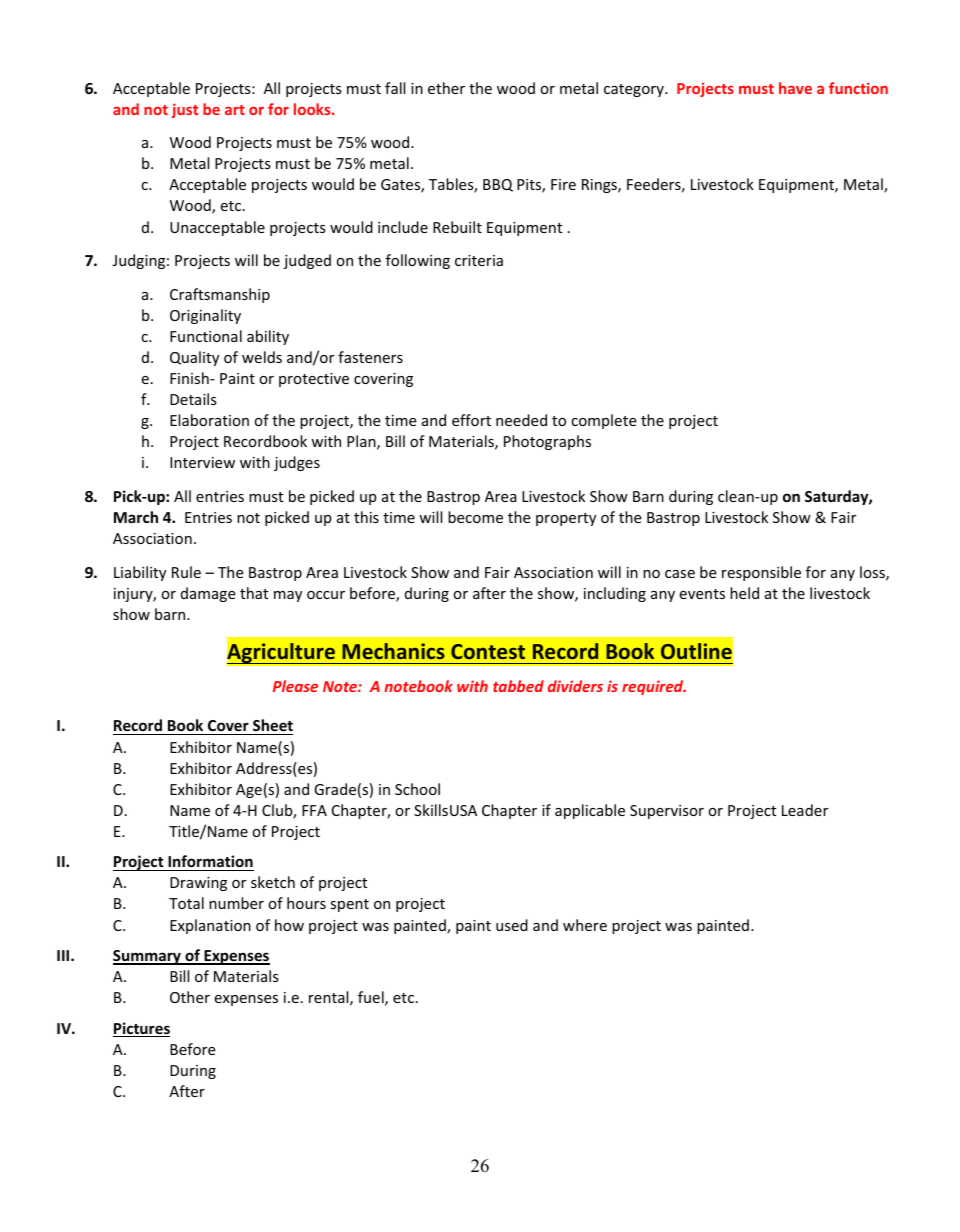 The image size is (960, 1232). What do you see at coordinates (446, 88) in the screenshot?
I see `ether` at bounding box center [446, 88].
